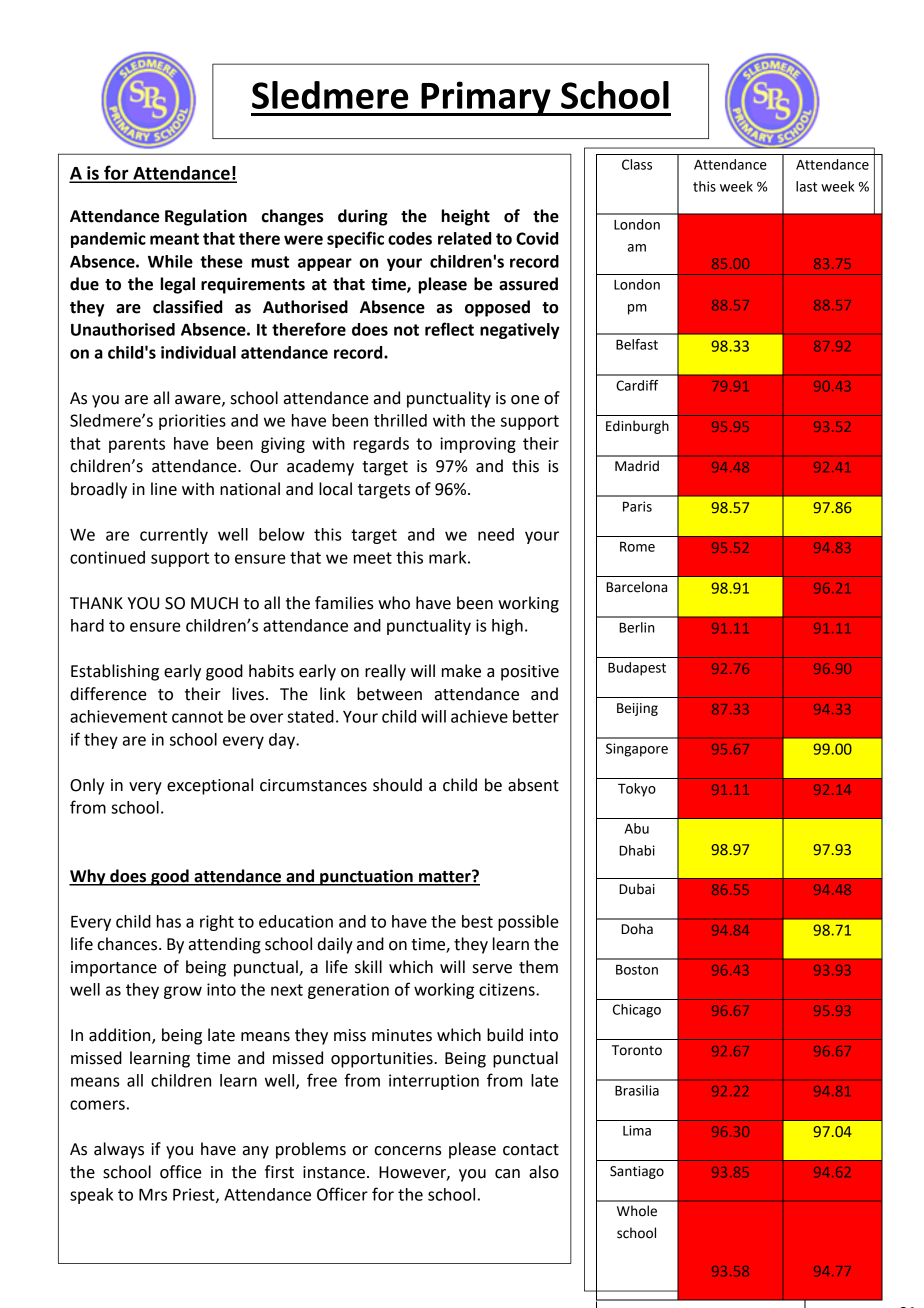 Image resolution: width=924 pixels, height=1308 pixels. What do you see at coordinates (486, 98) in the image?
I see `Primary` at bounding box center [486, 98].
